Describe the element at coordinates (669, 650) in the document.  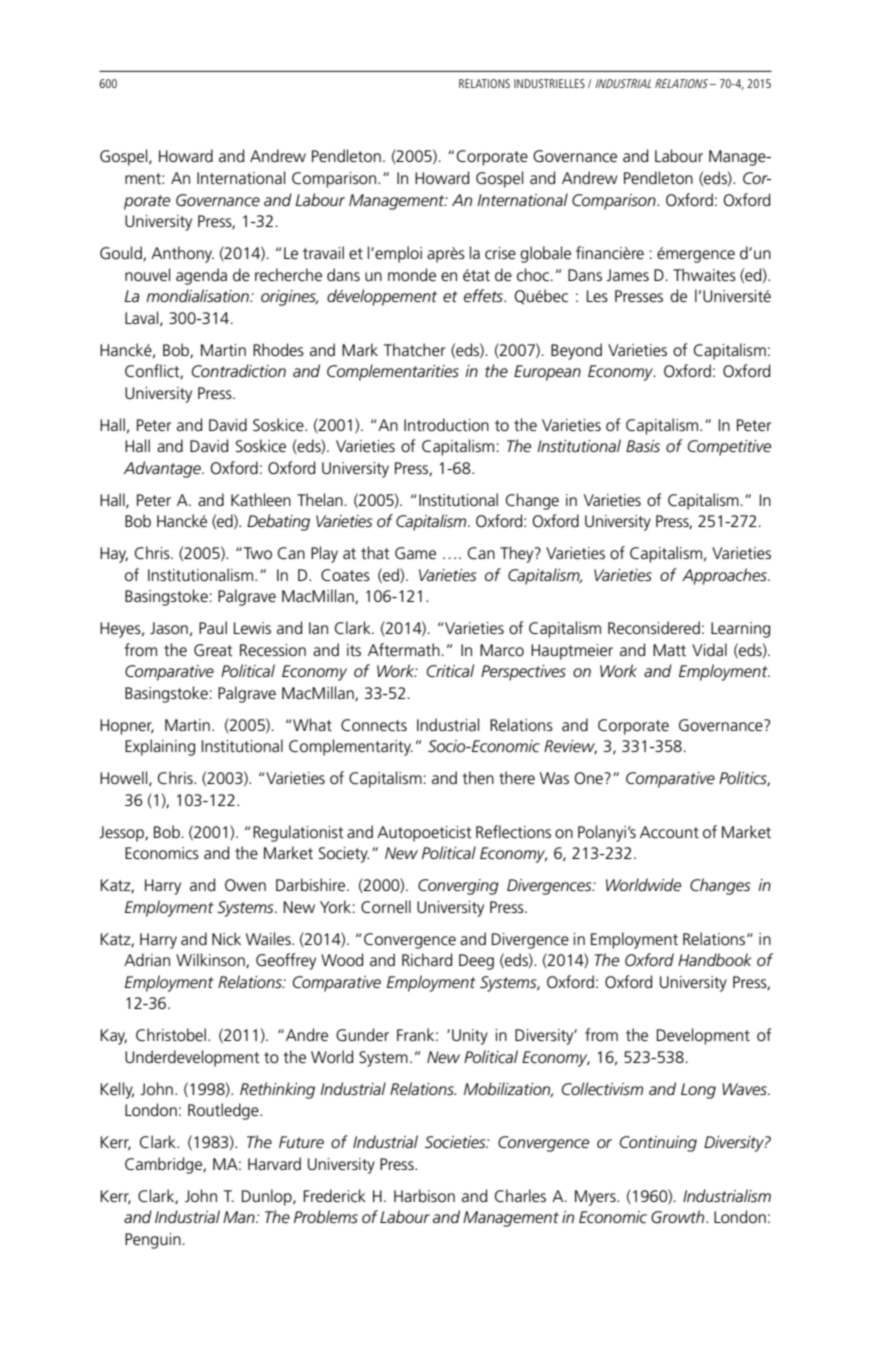
I see `Matt` at that location.
